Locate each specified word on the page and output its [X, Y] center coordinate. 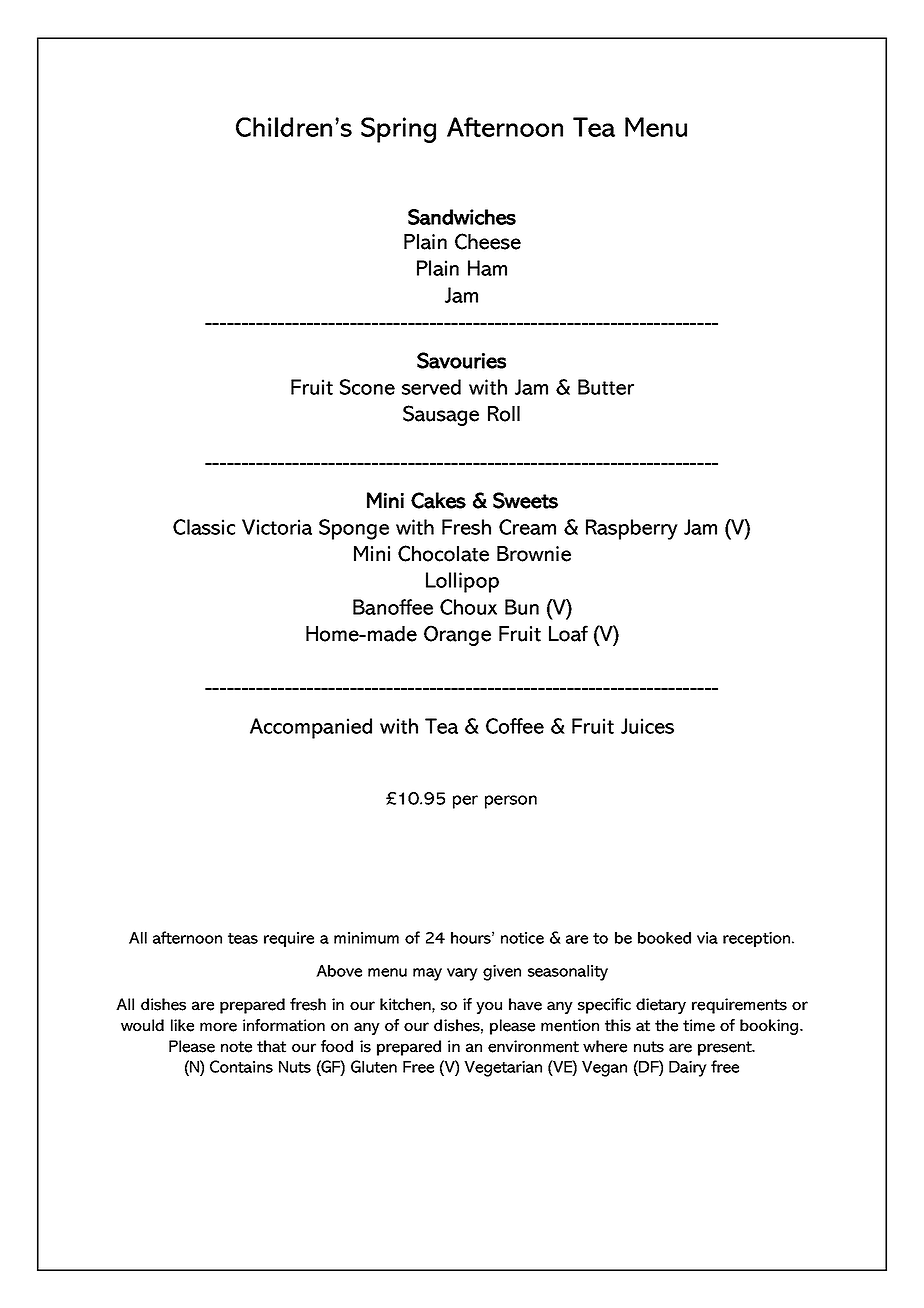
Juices [647, 726]
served [431, 387]
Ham [487, 268]
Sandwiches [462, 217]
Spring [398, 130]
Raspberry [632, 529]
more [218, 1027]
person [511, 802]
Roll [504, 414]
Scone [367, 387]
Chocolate [443, 553]
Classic [204, 527]
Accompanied [311, 728]
